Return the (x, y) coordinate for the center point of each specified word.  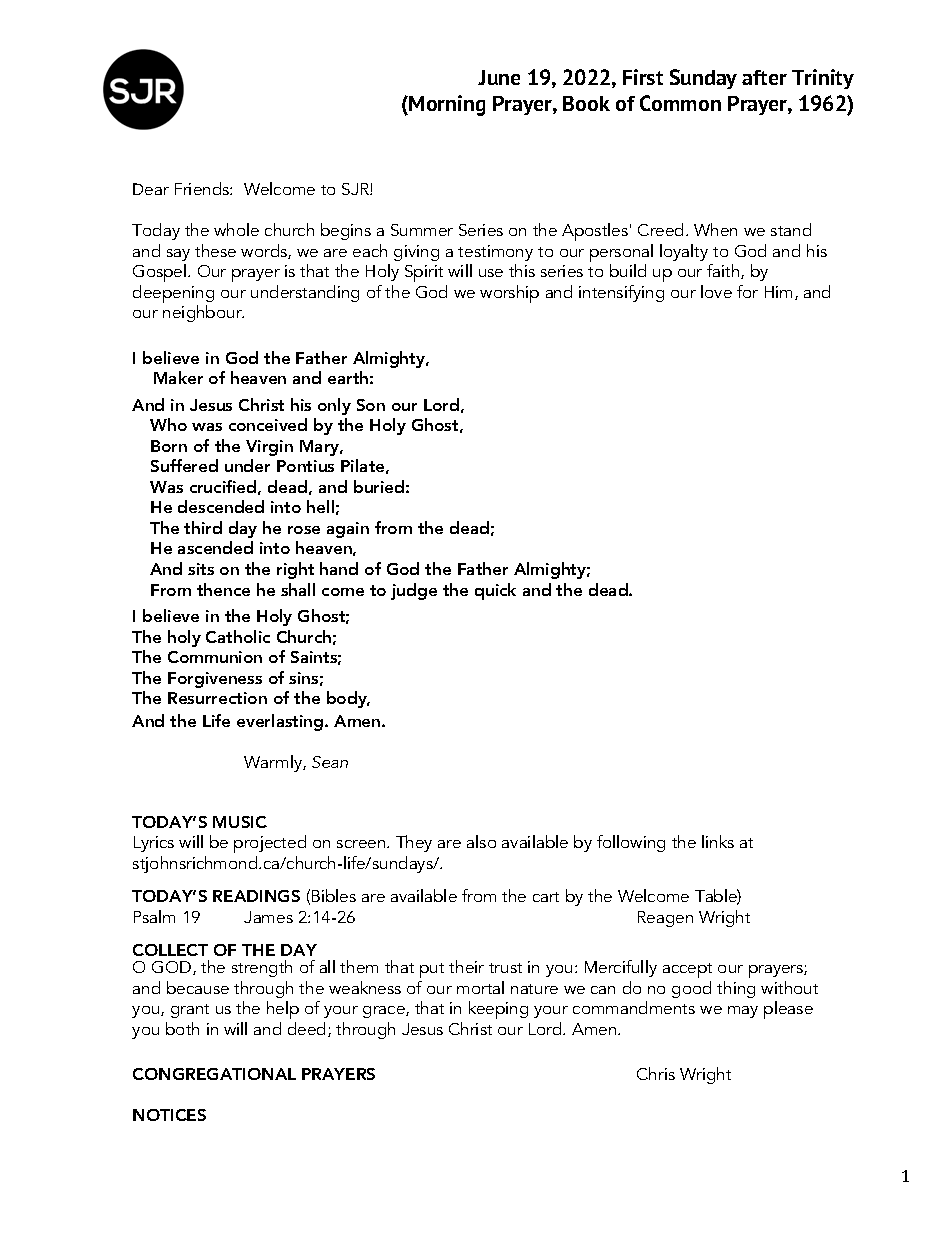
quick (495, 591)
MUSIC (240, 822)
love (716, 291)
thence (223, 589)
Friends (203, 188)
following (631, 843)
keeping (498, 1010)
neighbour (203, 313)
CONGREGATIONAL (214, 1074)
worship (509, 294)
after (764, 77)
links (718, 841)
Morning (446, 105)
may (743, 1012)
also (481, 841)
